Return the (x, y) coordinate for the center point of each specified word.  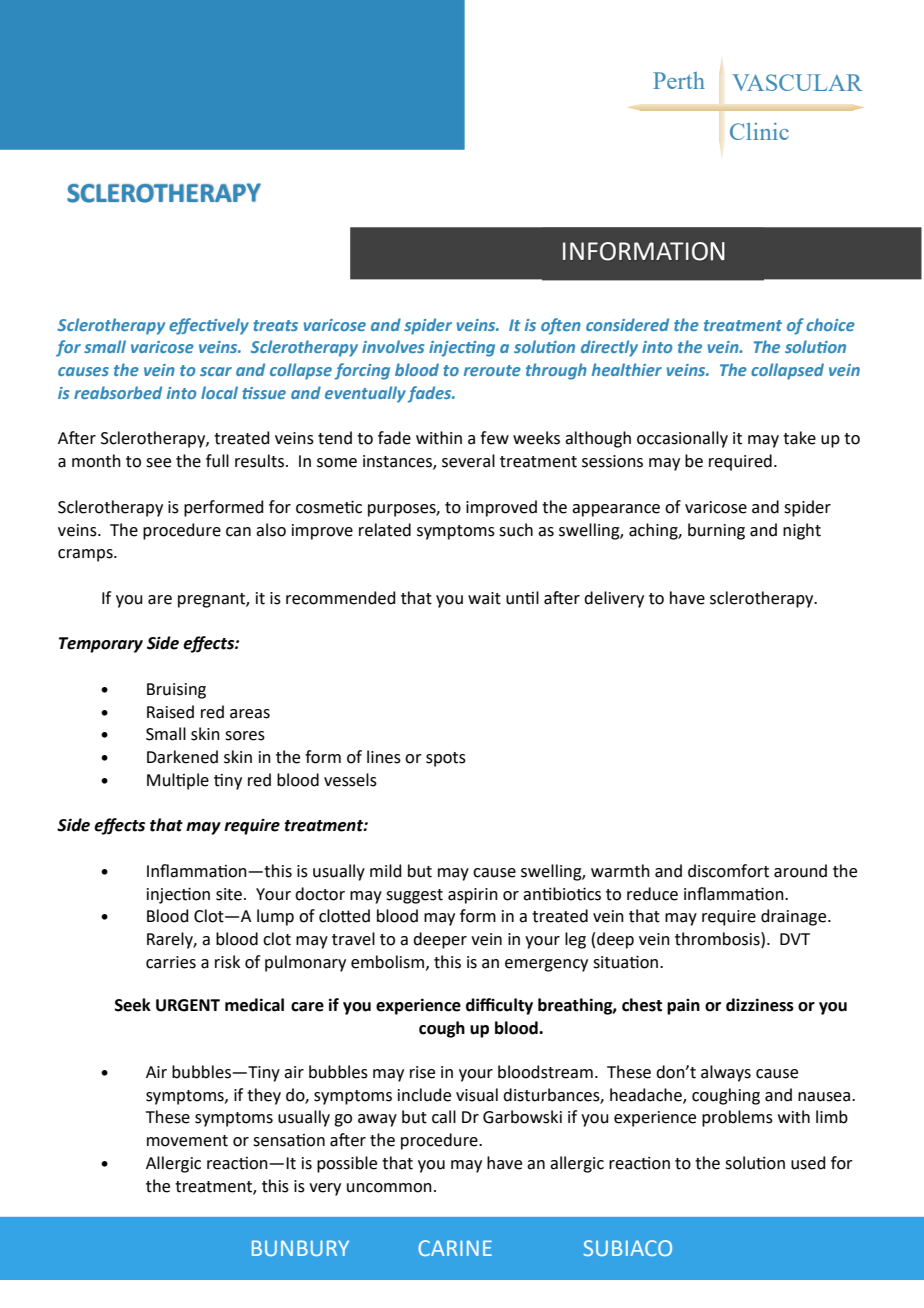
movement (187, 1141)
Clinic (759, 131)
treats (275, 325)
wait (484, 598)
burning (716, 531)
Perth (679, 80)
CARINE (455, 1248)
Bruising (176, 691)
